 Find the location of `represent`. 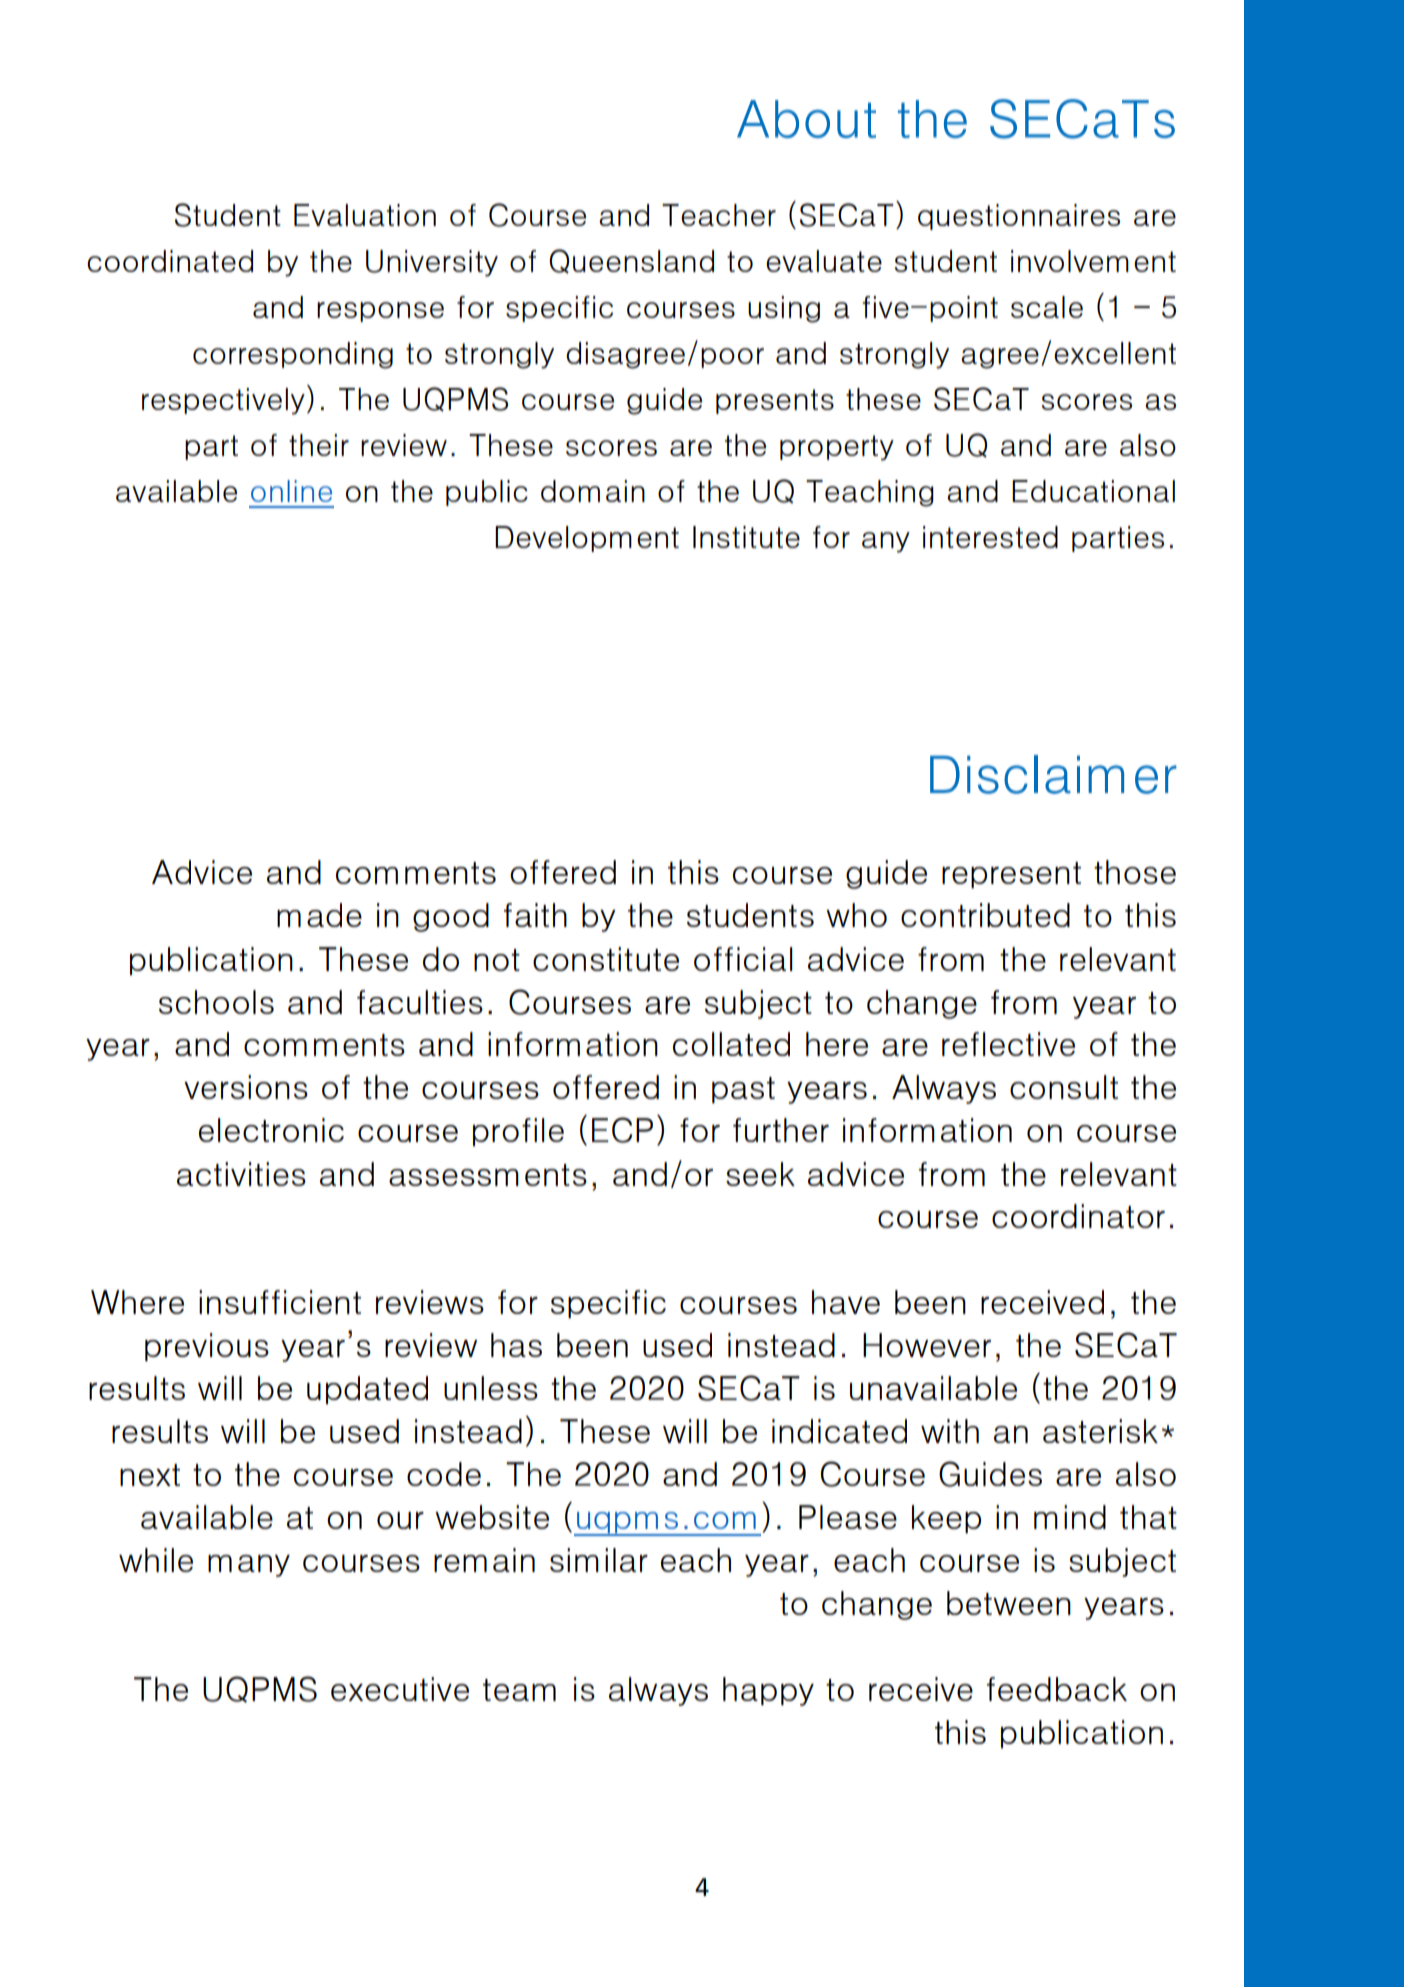

represent is located at coordinates (1011, 875).
